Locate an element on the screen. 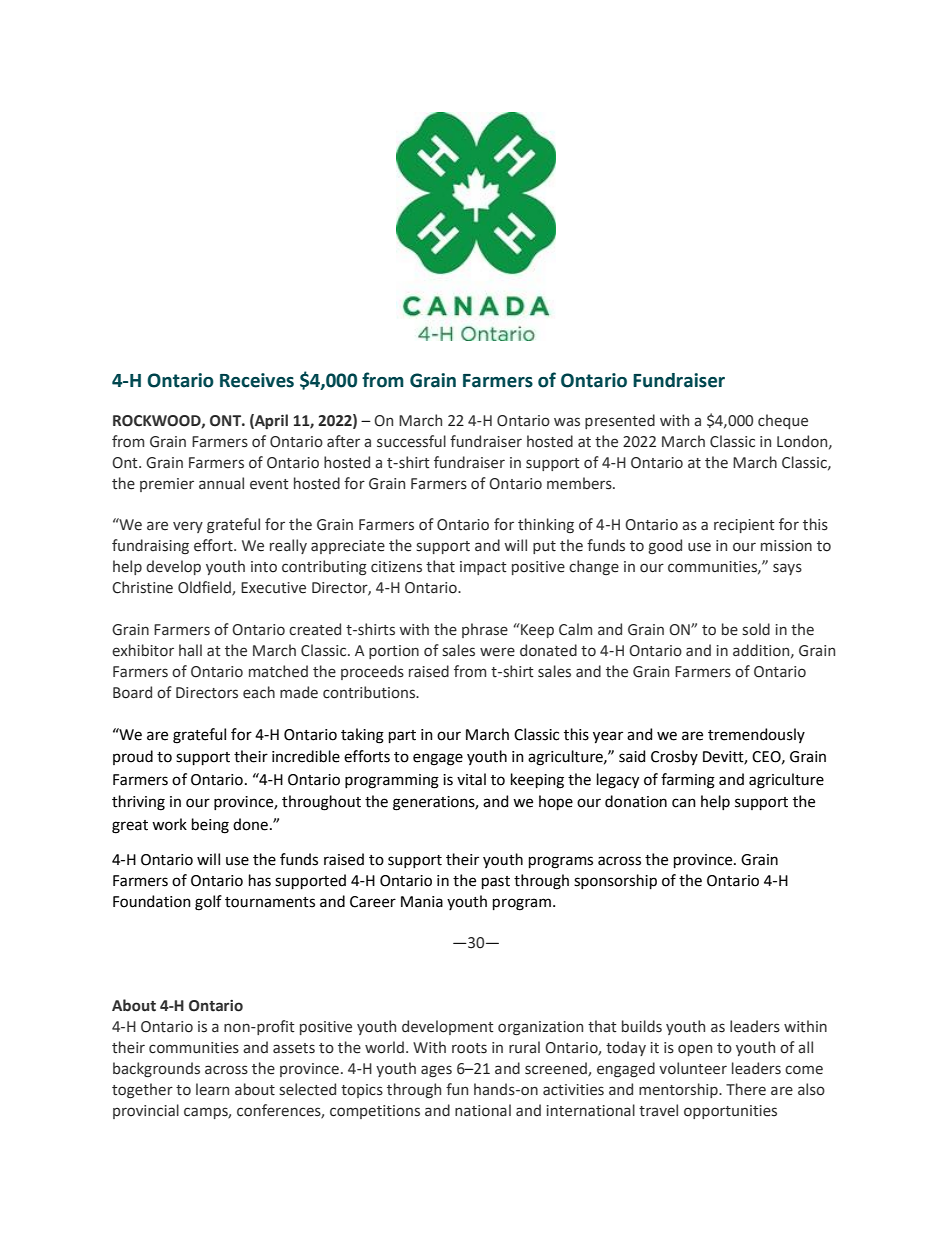  learn is located at coordinates (212, 1089).
